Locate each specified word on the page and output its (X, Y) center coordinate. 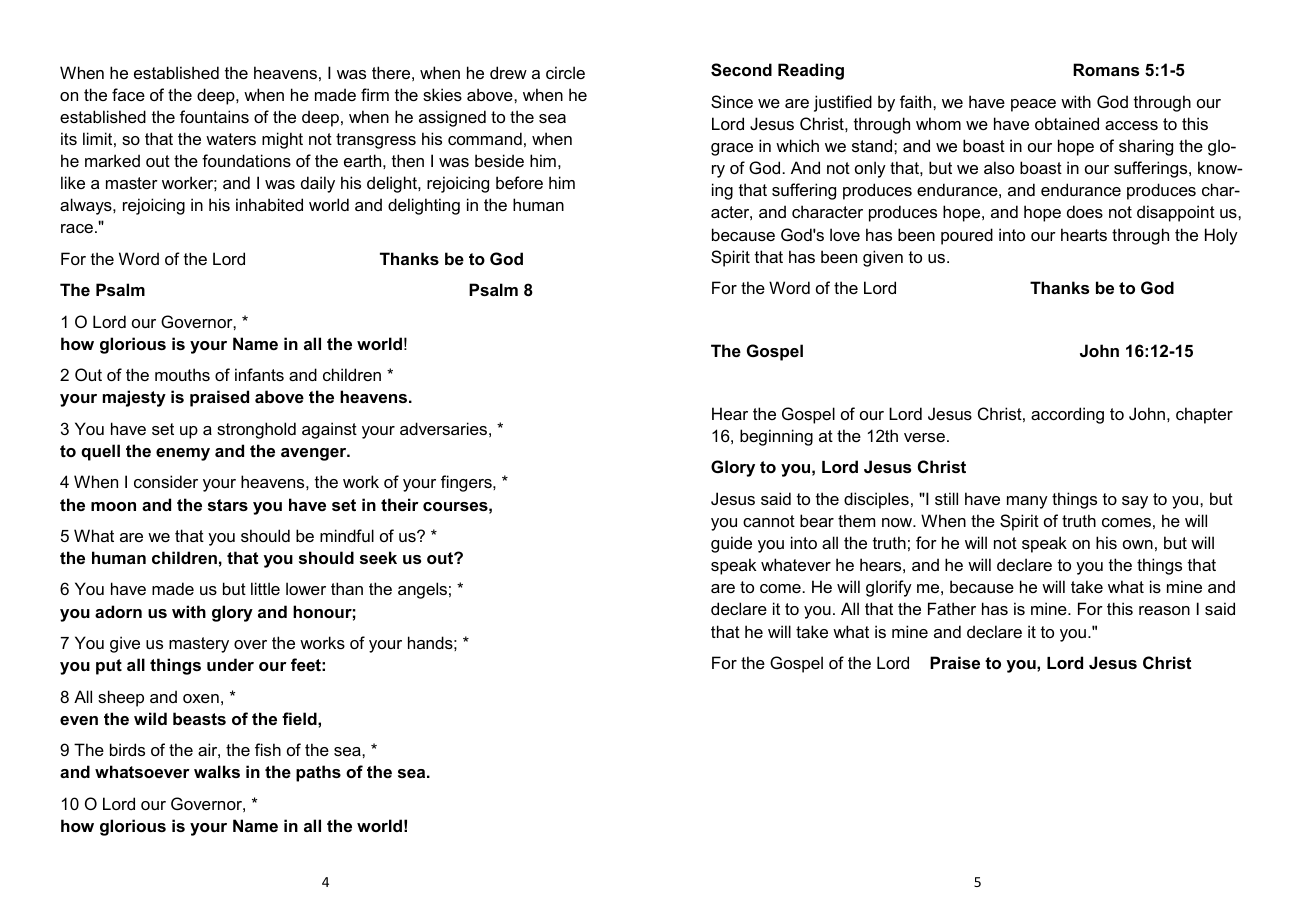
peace (1033, 105)
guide (731, 544)
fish (268, 749)
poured (967, 236)
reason (1164, 610)
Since (732, 101)
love (845, 234)
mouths (182, 374)
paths (318, 773)
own (1138, 544)
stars (228, 505)
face (128, 94)
